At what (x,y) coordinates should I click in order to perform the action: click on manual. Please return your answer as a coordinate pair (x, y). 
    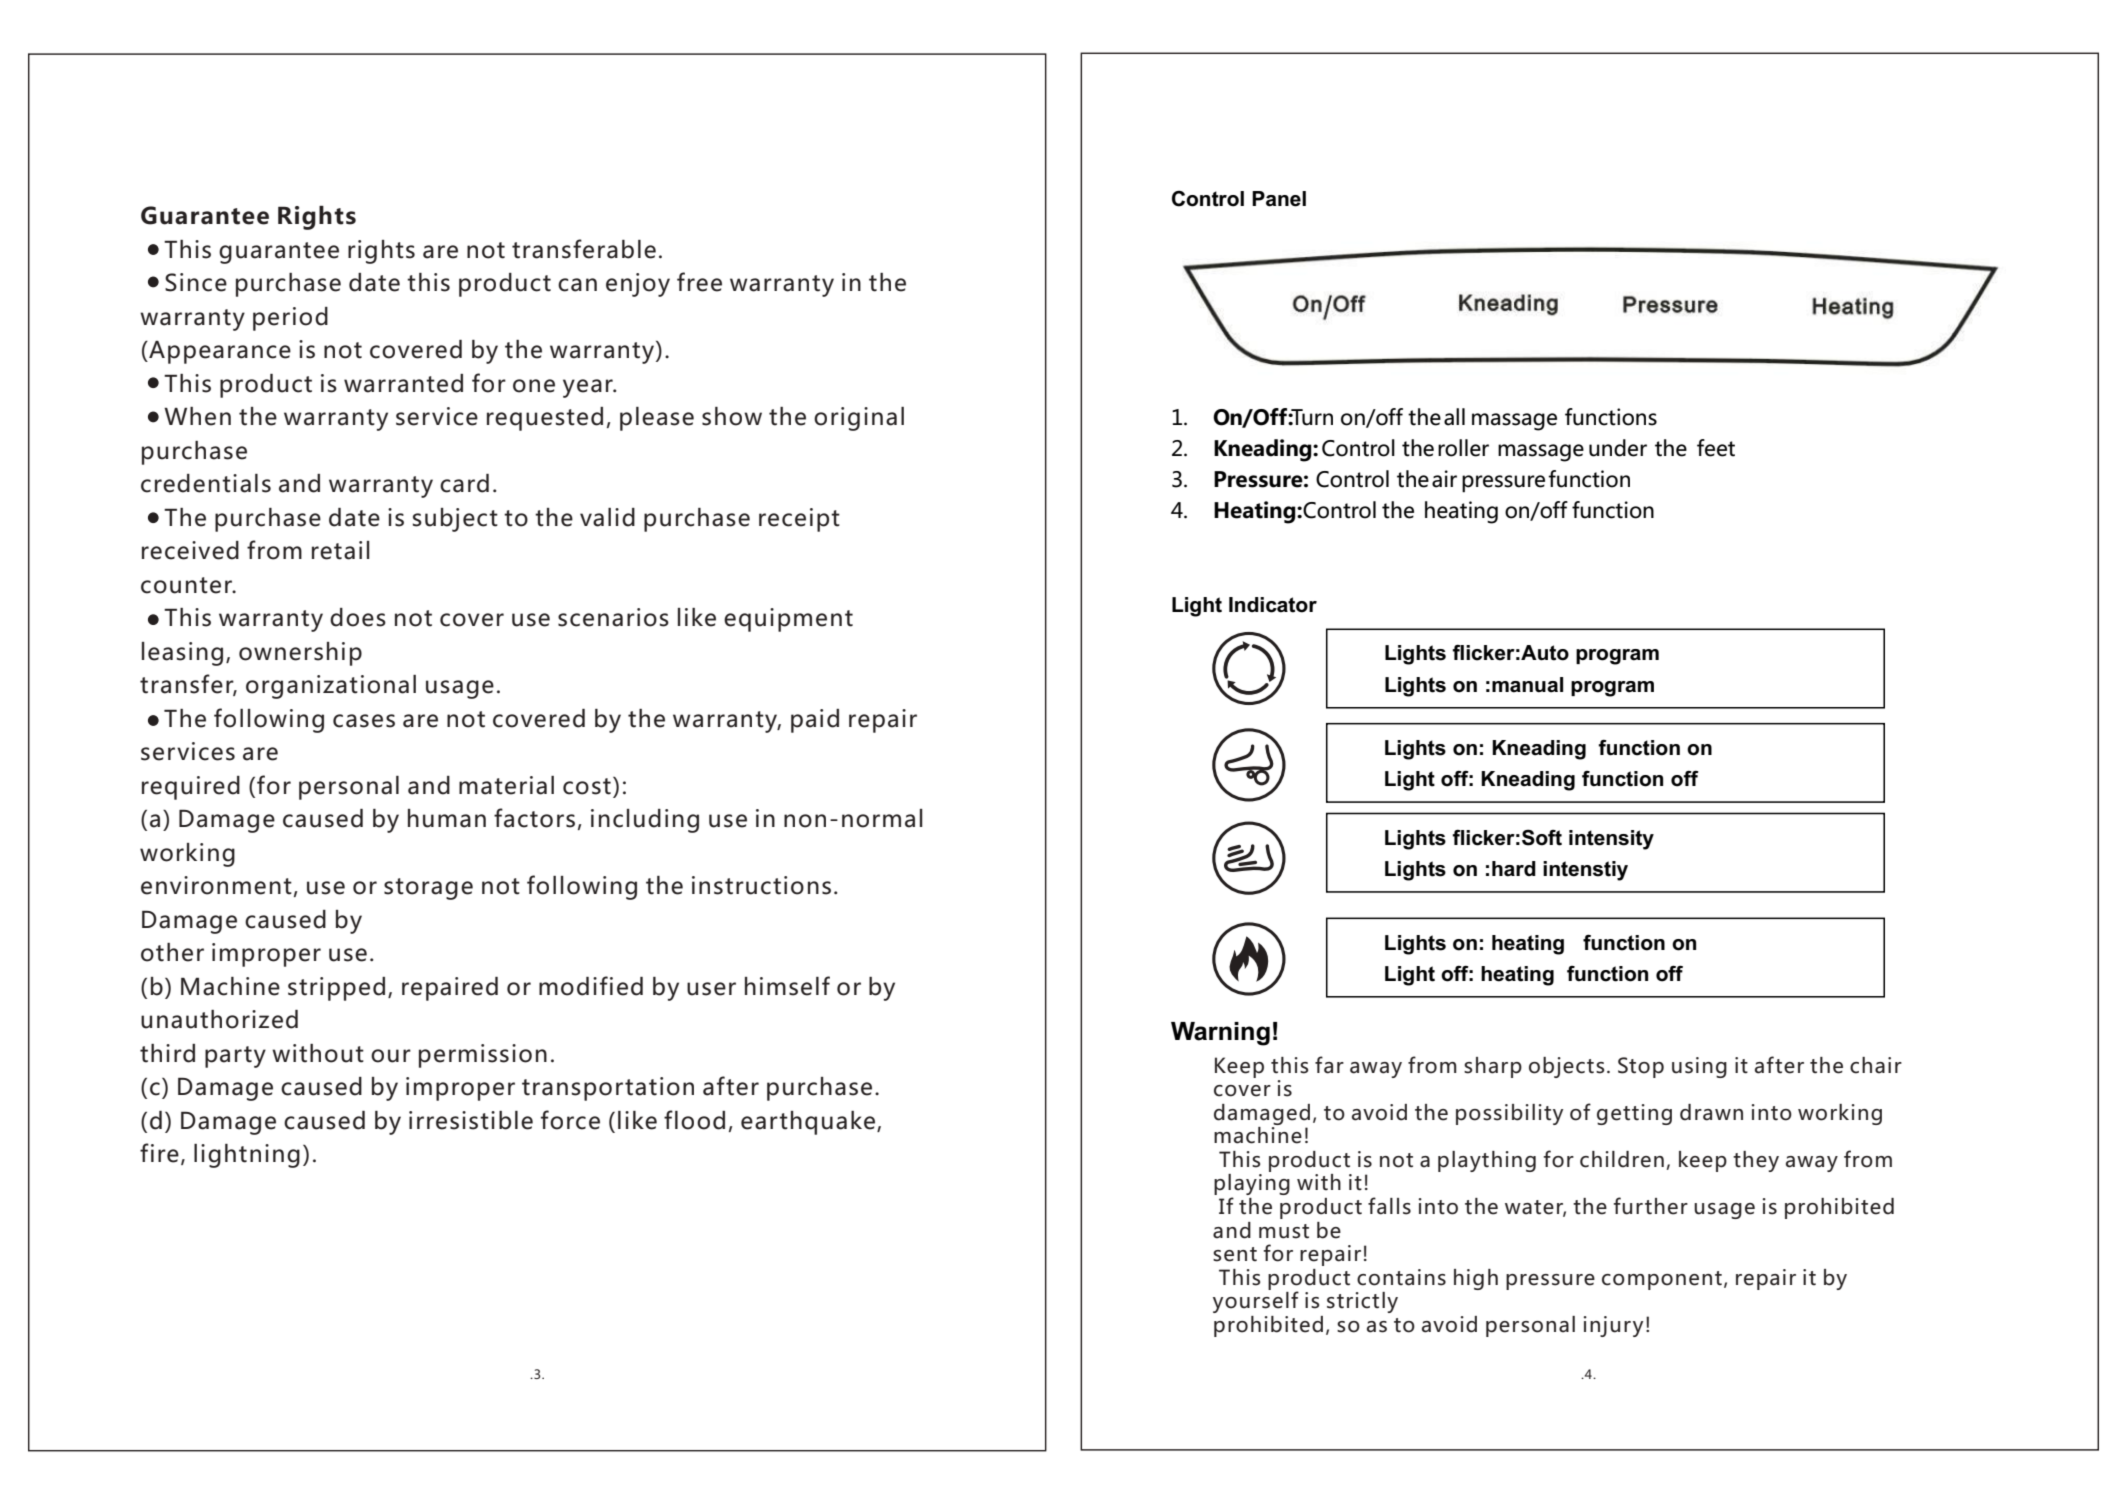
    Looking at the image, I should click on (1527, 685).
